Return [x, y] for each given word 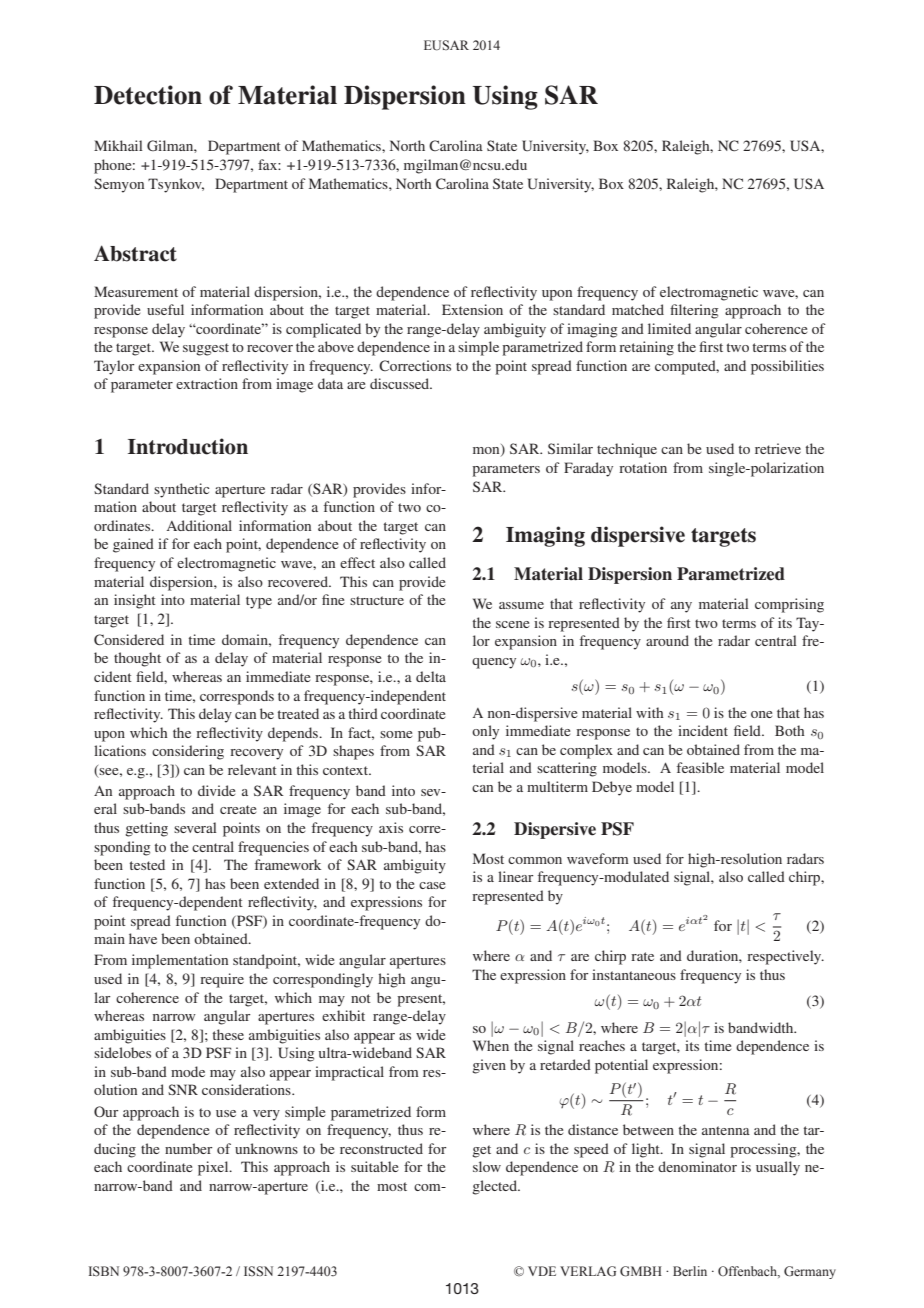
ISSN [258, 1271]
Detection [148, 95]
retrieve [778, 448]
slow [487, 1166]
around [667, 640]
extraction [207, 383]
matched [638, 309]
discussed [401, 383]
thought [137, 659]
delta [431, 676]
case [432, 885]
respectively [785, 957]
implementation [180, 961]
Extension [472, 309]
